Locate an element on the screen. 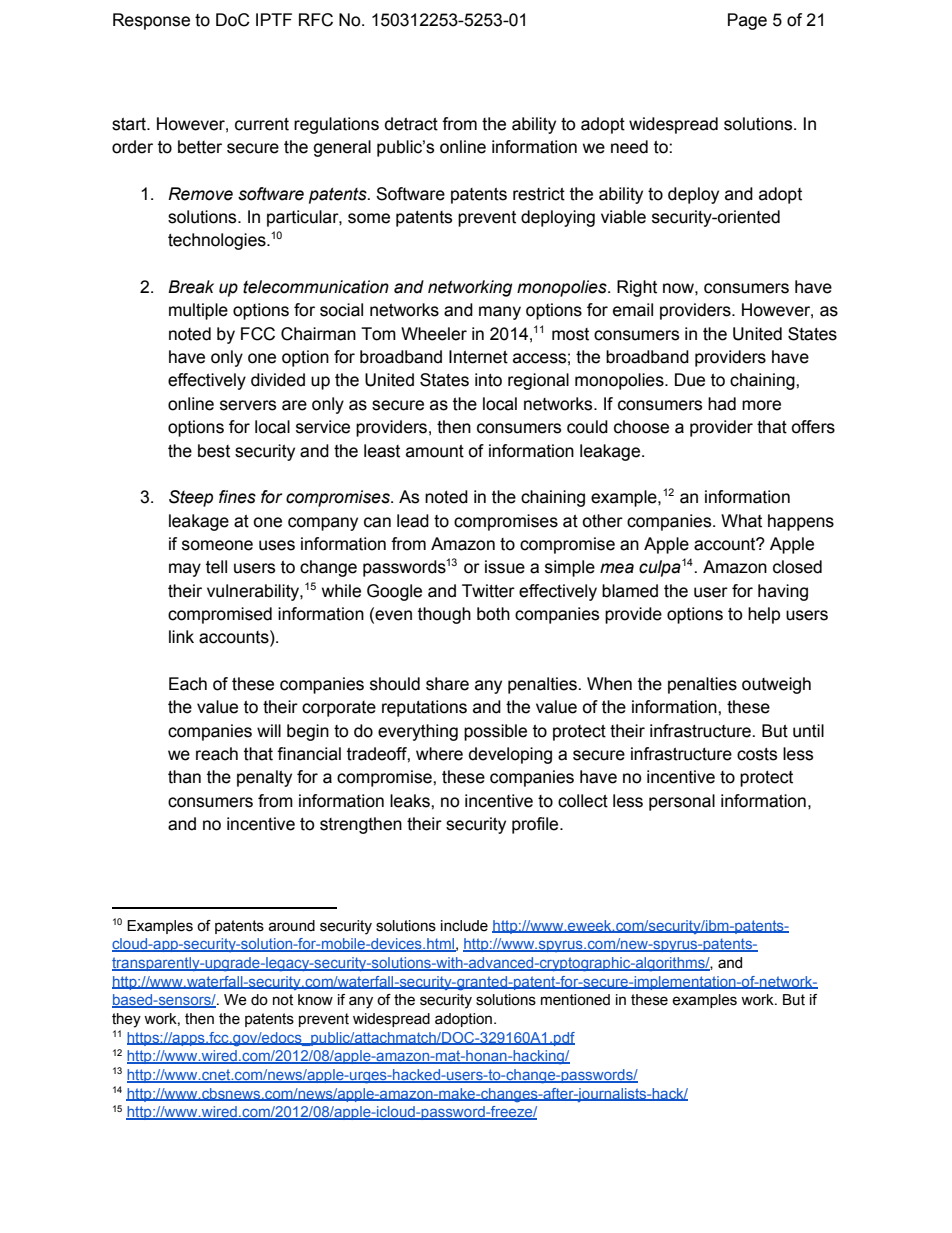 The width and height of the screenshot is (952, 1233). Page is located at coordinates (747, 21).
